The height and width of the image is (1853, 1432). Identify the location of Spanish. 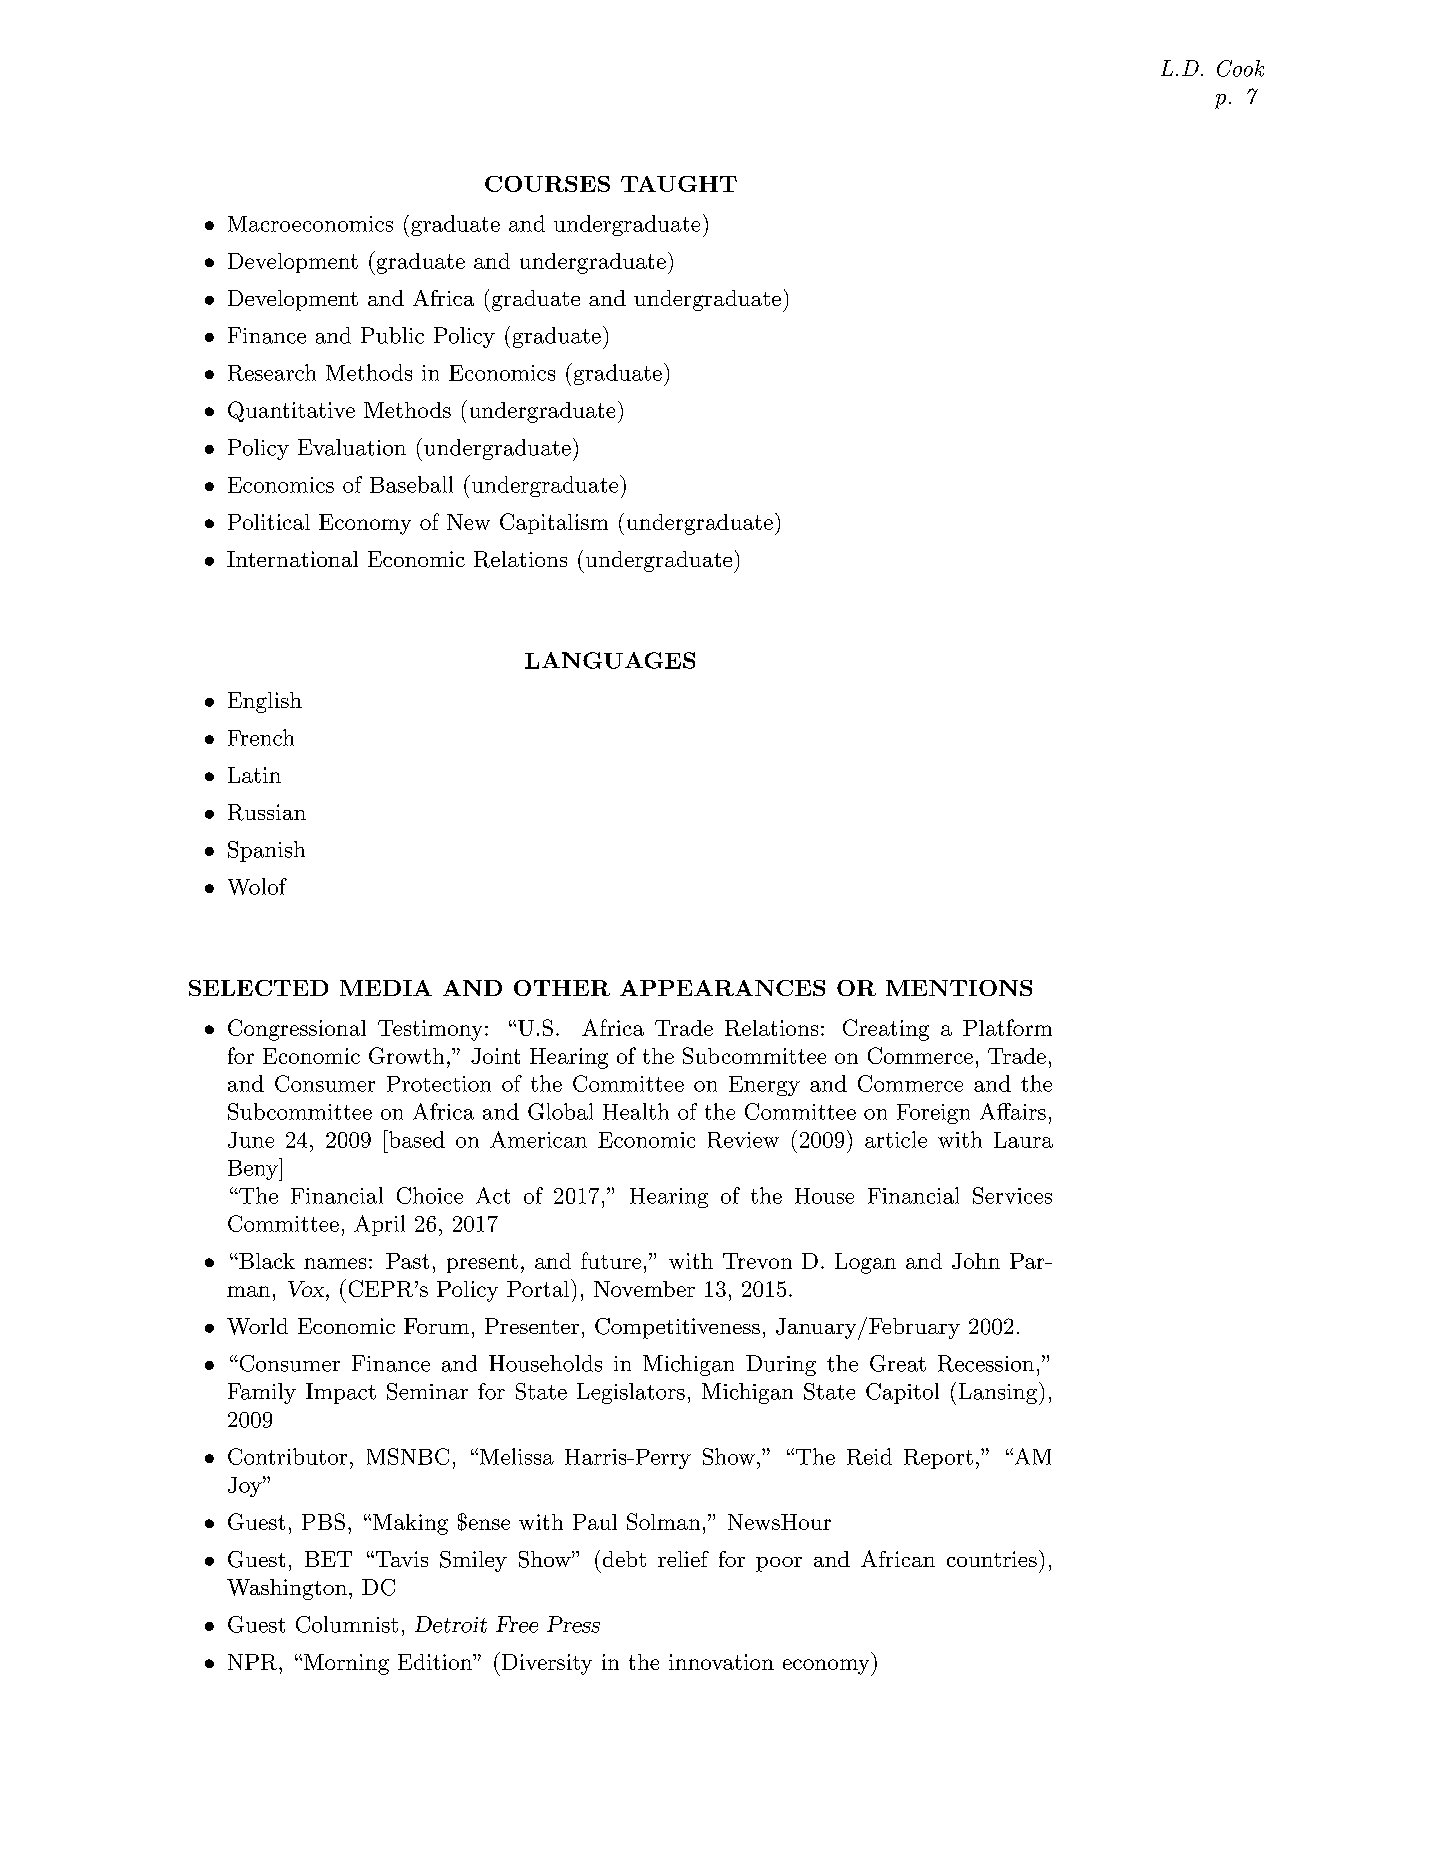
(266, 851).
